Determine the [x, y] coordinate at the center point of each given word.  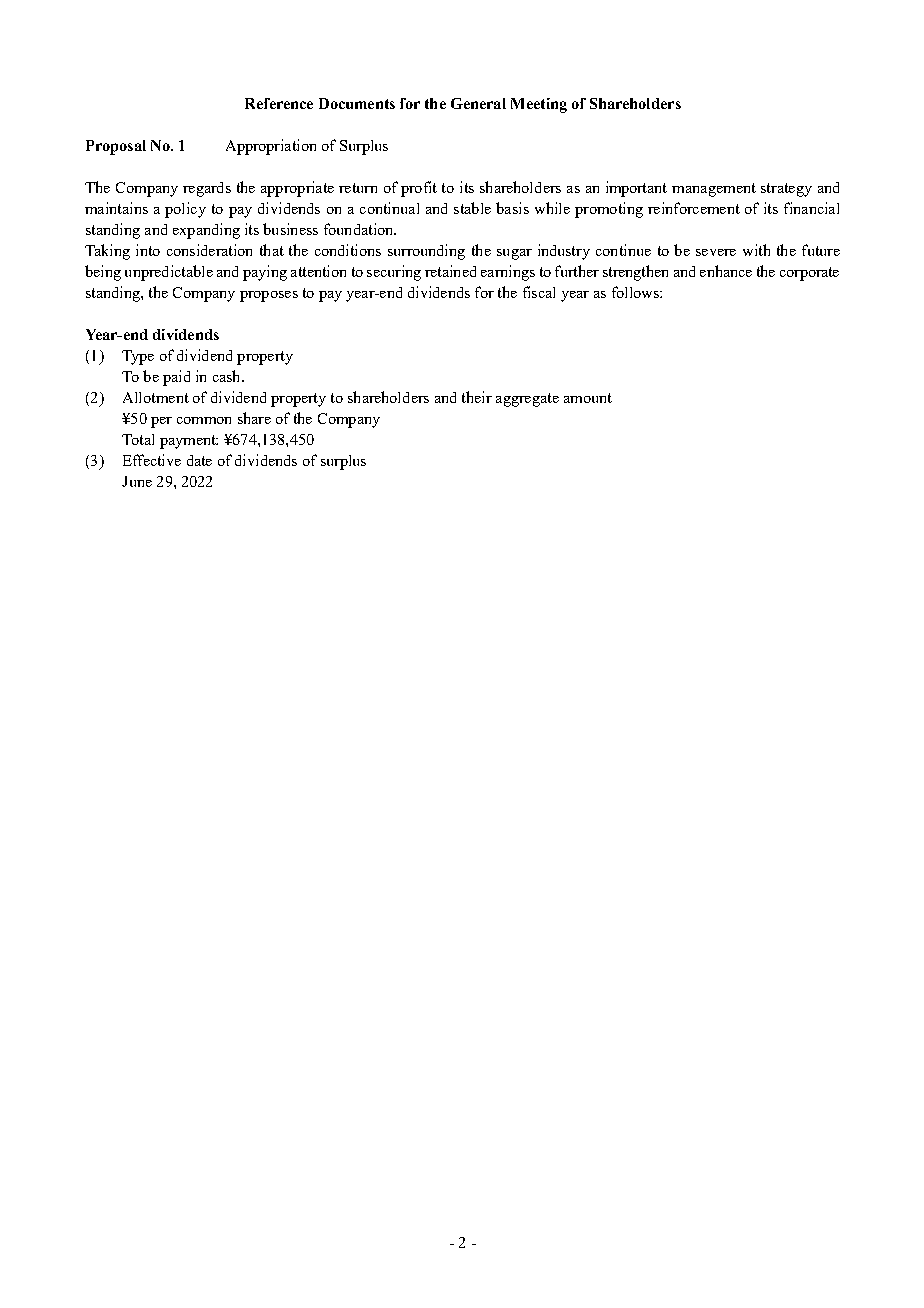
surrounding [426, 252]
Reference [279, 103]
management [714, 190]
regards [207, 189]
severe [716, 252]
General [478, 103]
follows [636, 292]
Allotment [156, 397]
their [477, 397]
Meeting [539, 105]
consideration [209, 250]
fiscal [539, 292]
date [199, 460]
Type [138, 357]
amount [588, 398]
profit [419, 189]
